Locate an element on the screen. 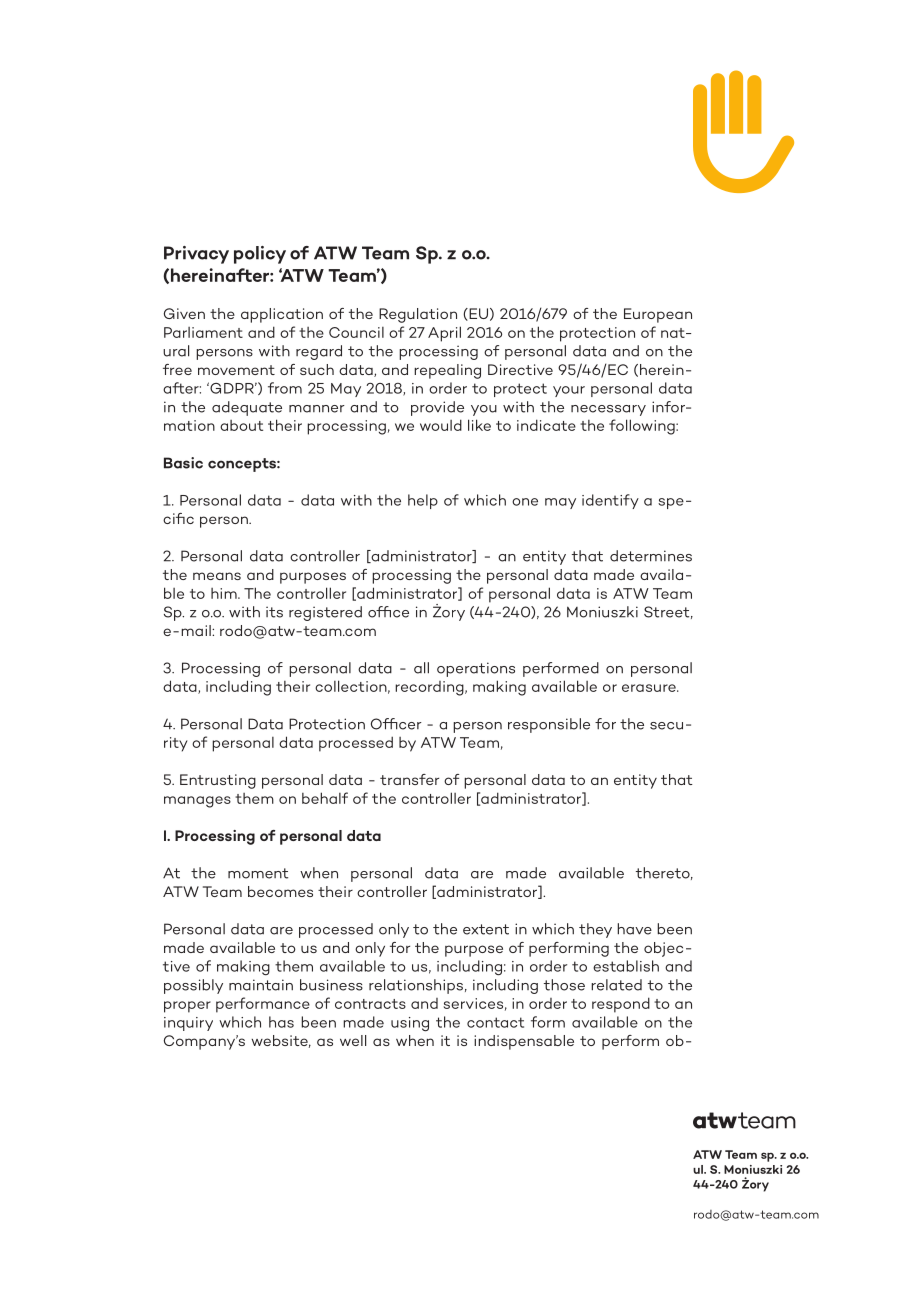 This screenshot has width=924, height=1308. means is located at coordinates (217, 576).
